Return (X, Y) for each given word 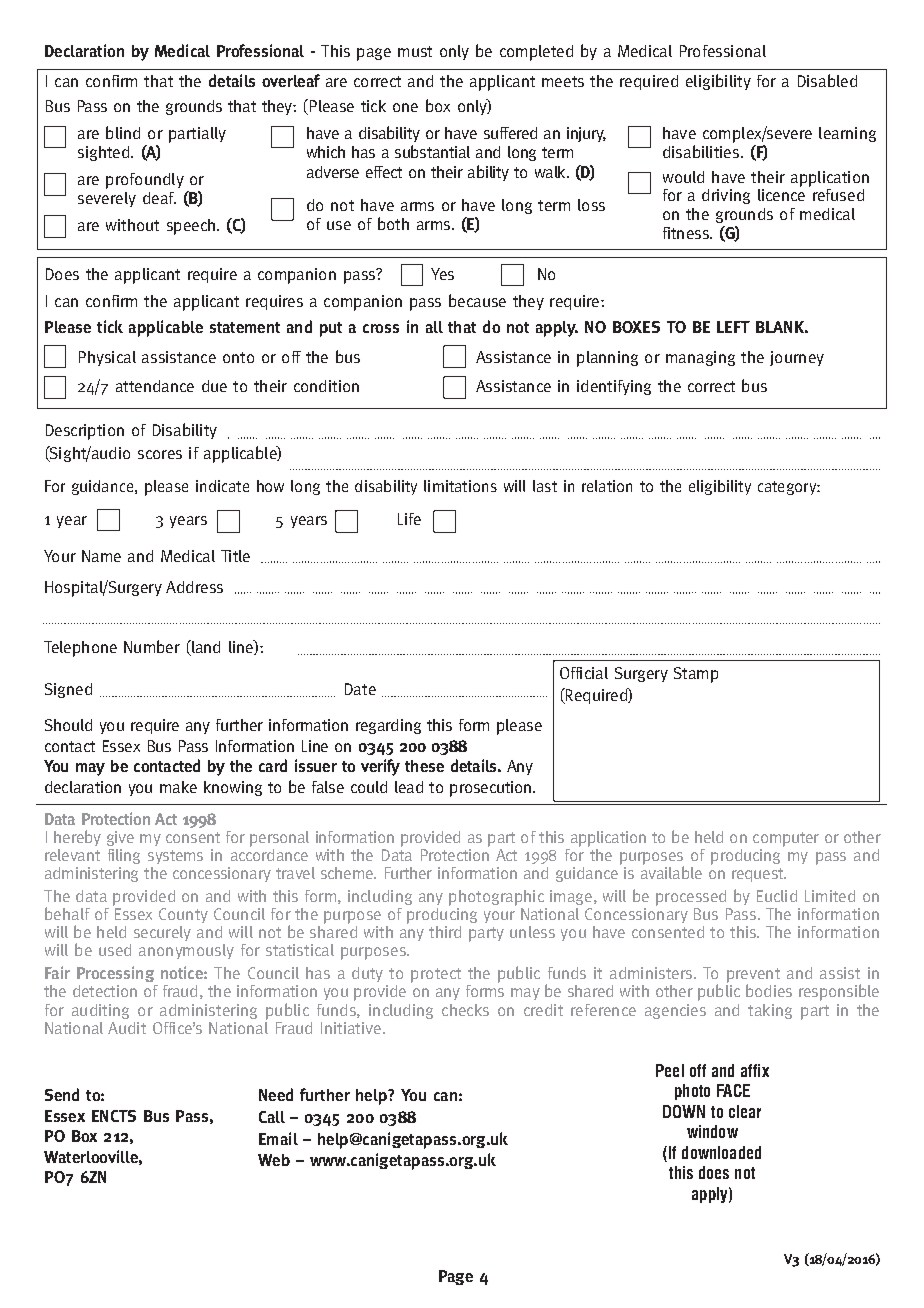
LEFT (733, 327)
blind (123, 132)
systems (175, 857)
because (477, 300)
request (759, 875)
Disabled (827, 80)
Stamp (696, 675)
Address (194, 587)
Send (62, 1094)
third (445, 932)
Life (409, 519)
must (415, 51)
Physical (107, 358)
